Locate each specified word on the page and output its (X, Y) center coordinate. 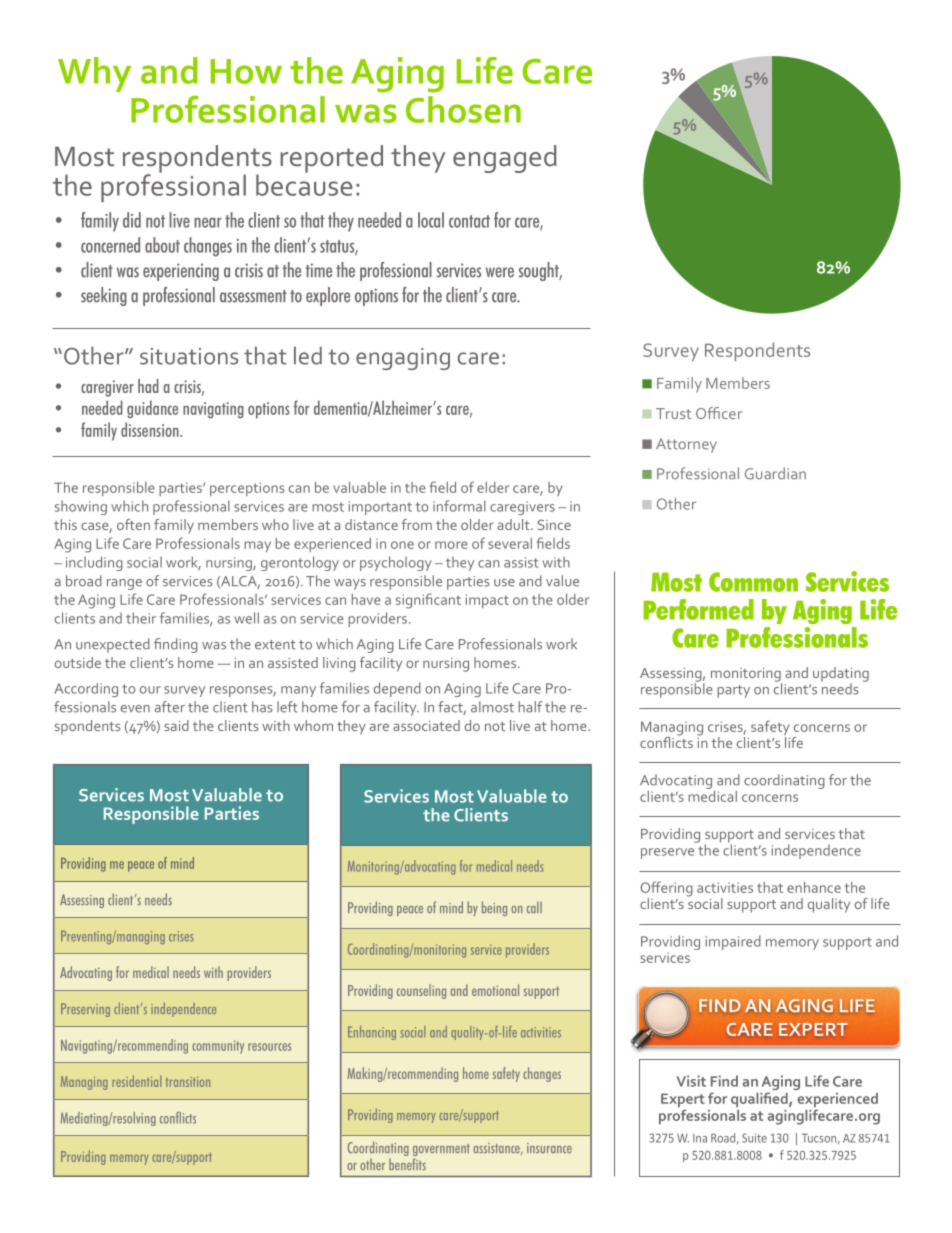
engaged (504, 159)
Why (94, 74)
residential (136, 1081)
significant (428, 601)
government (441, 1151)
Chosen (463, 109)
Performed (698, 609)
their (141, 618)
